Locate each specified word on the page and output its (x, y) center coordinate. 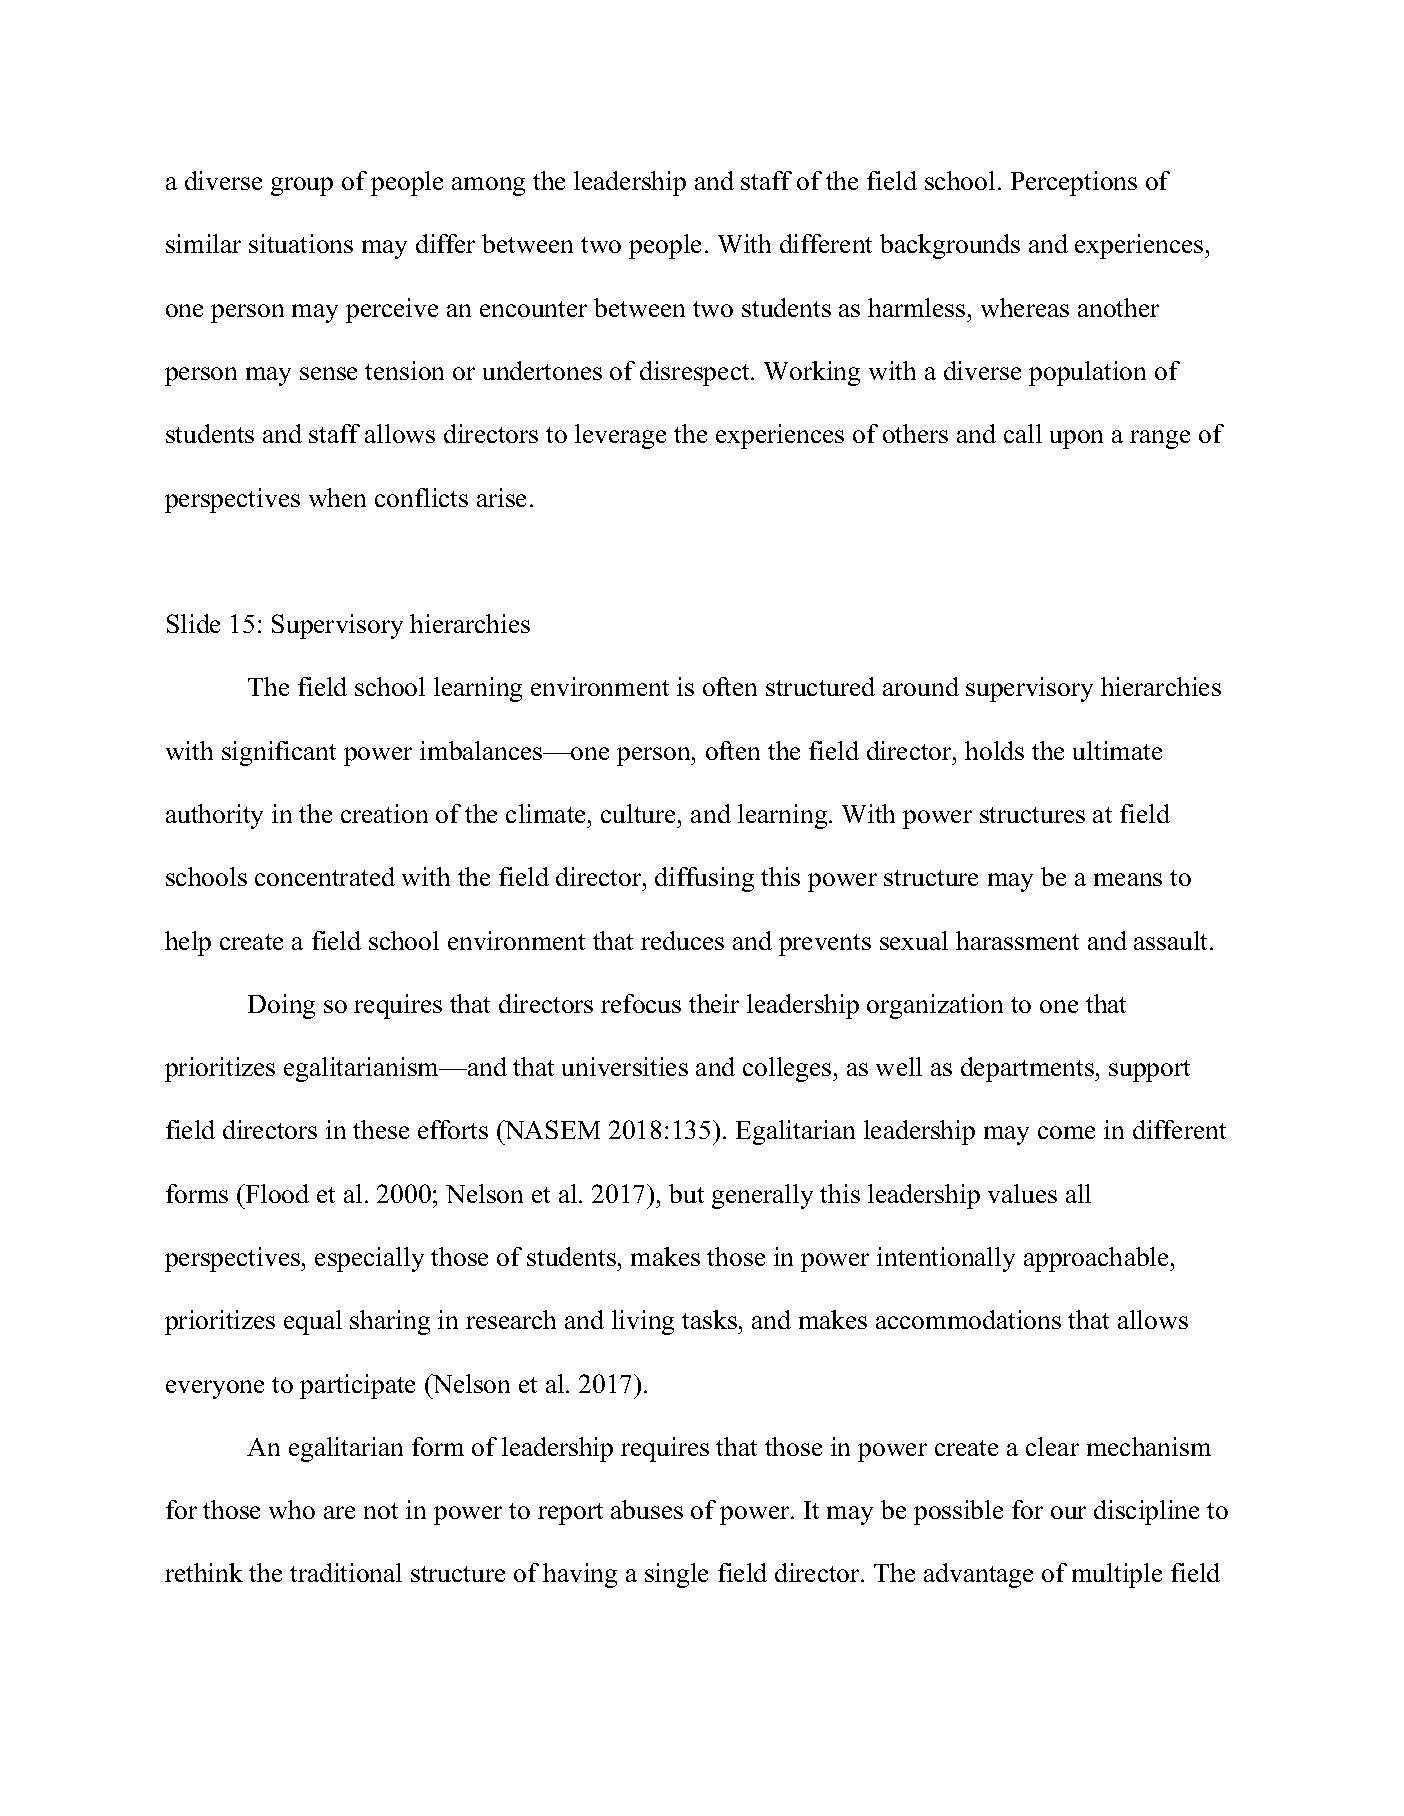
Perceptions (1074, 183)
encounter (533, 309)
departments (1028, 1069)
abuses (647, 1509)
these (381, 1129)
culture (640, 813)
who (292, 1509)
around (921, 686)
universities (625, 1066)
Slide (193, 623)
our (1068, 1512)
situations (301, 243)
